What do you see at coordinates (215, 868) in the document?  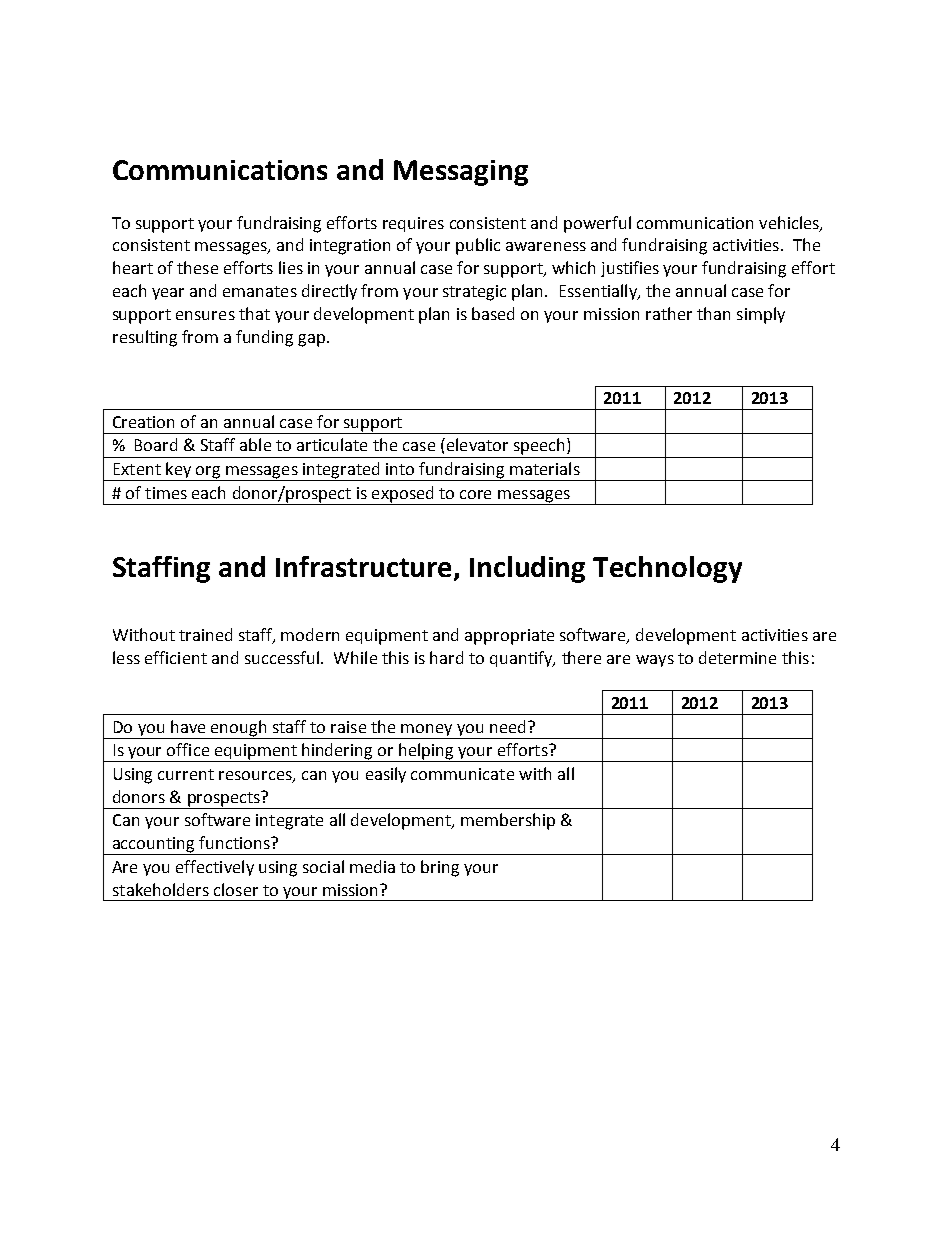 I see `effectively` at bounding box center [215, 868].
